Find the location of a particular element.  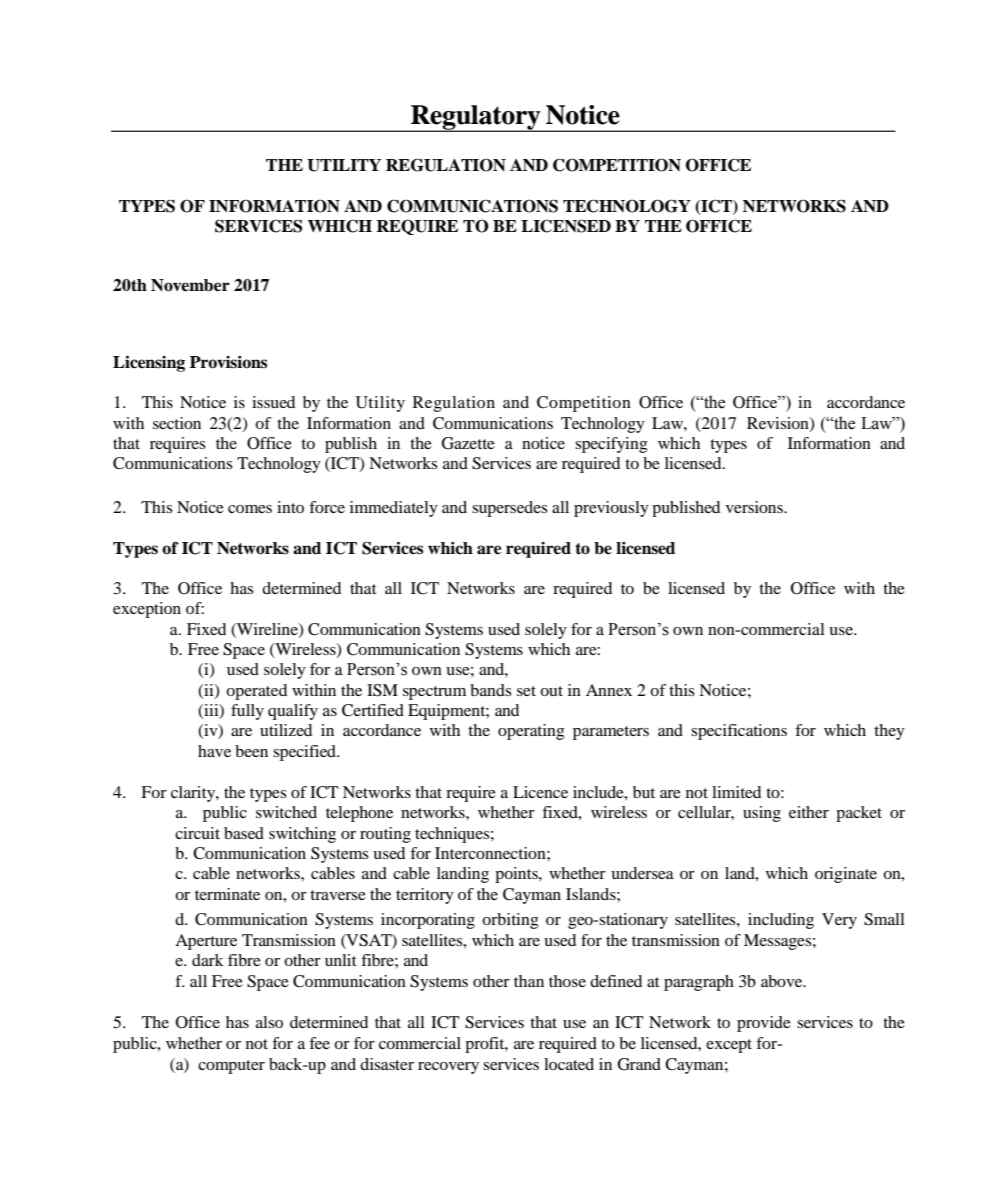

also is located at coordinates (269, 1022).
